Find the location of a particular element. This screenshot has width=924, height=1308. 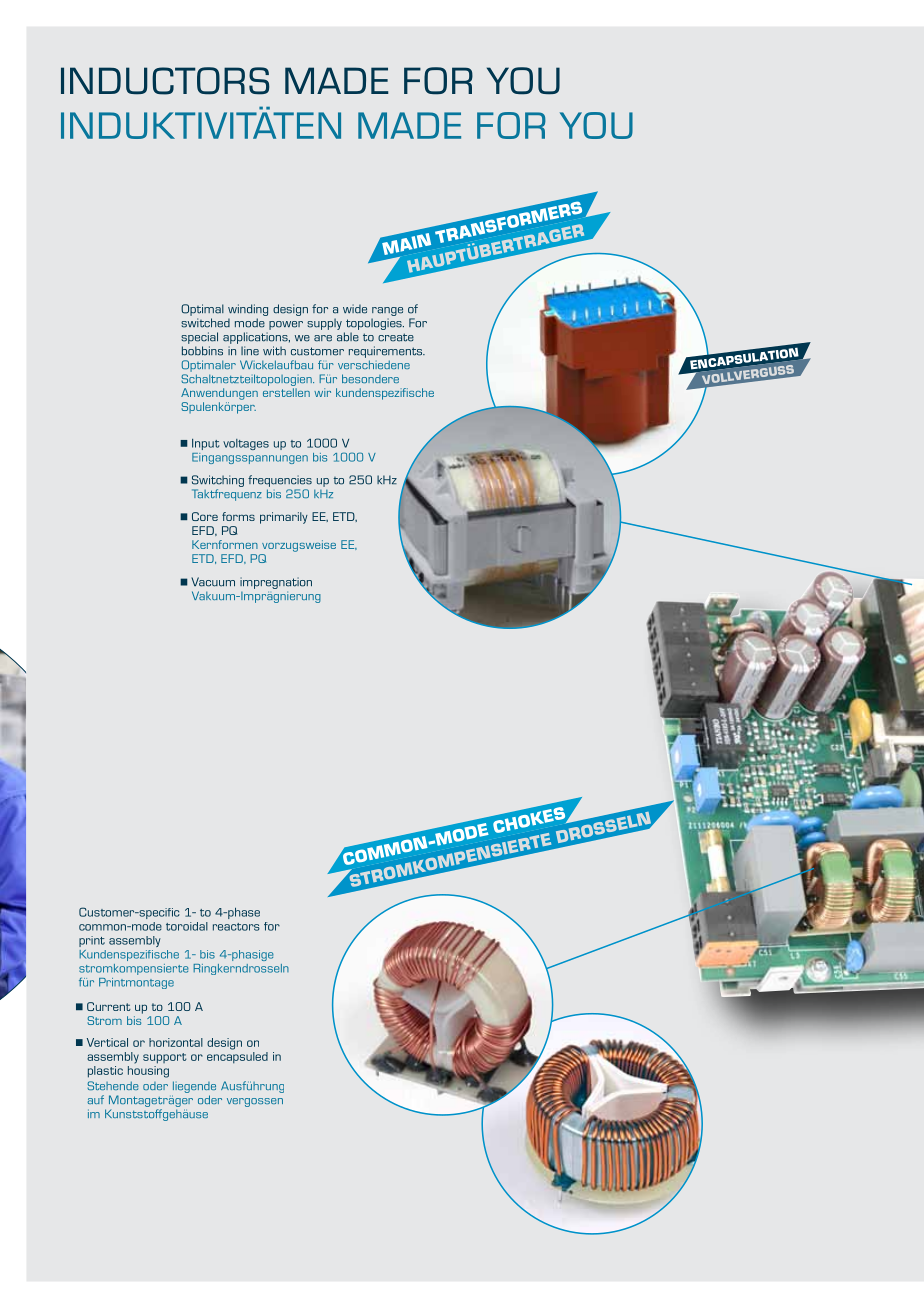

forms is located at coordinates (238, 516).
